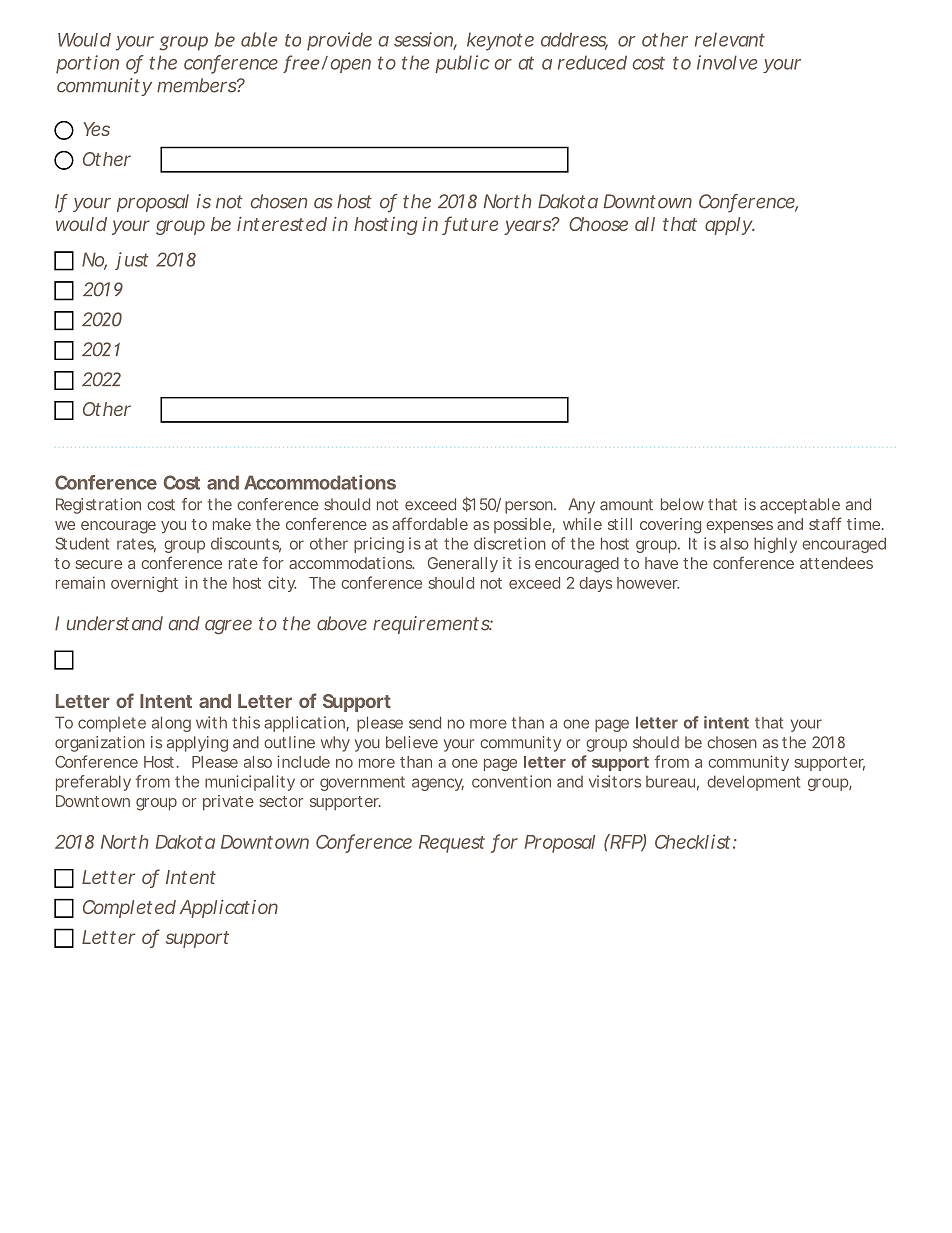  Describe the element at coordinates (582, 506) in the page. I see `Any` at that location.
